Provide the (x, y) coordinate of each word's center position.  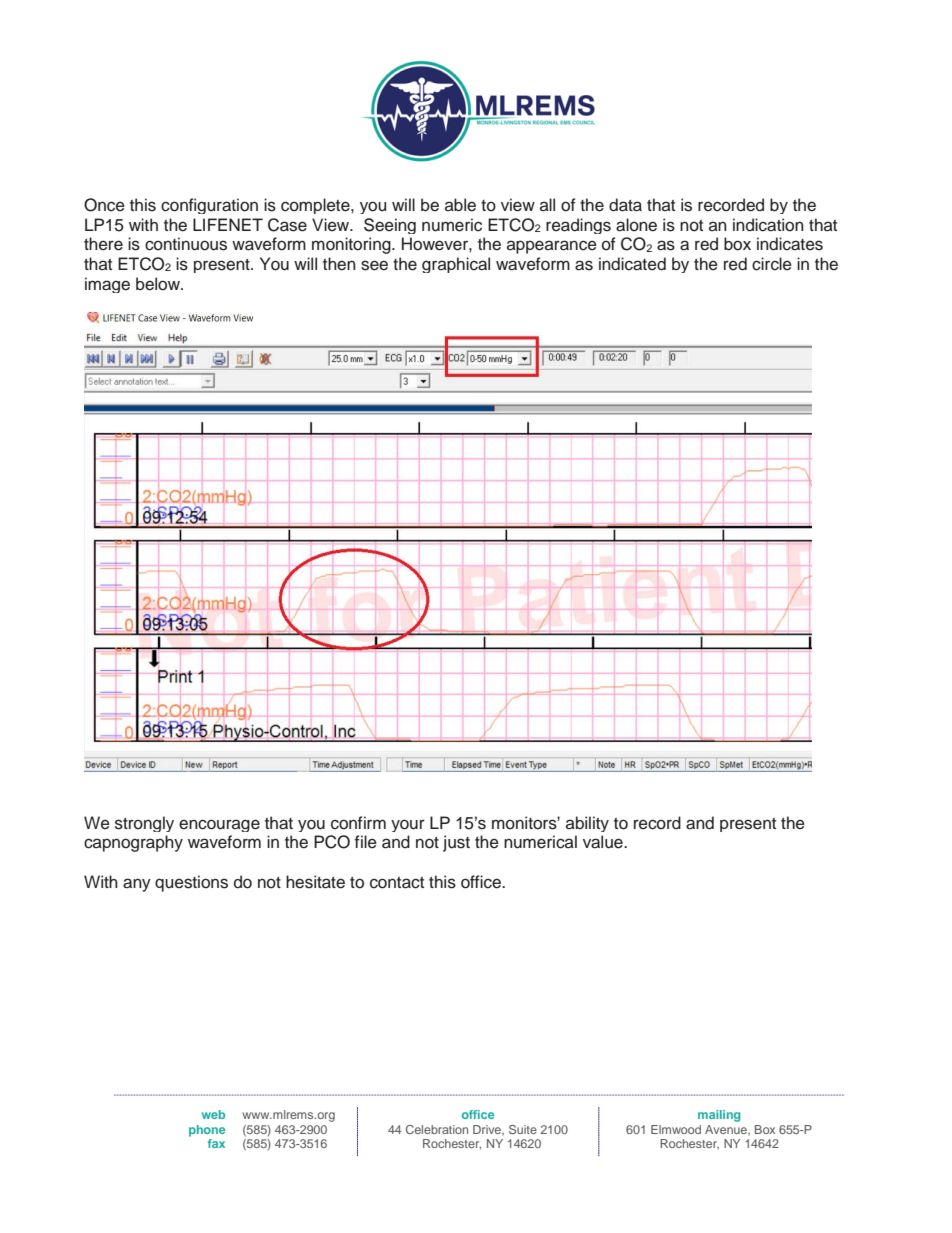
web (213, 1114)
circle (772, 264)
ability (587, 824)
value (604, 842)
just (456, 843)
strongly (144, 824)
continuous (186, 244)
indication (768, 225)
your (408, 825)
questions (191, 883)
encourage (219, 825)
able (460, 205)
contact (397, 883)
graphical (456, 265)
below (159, 284)
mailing (719, 1116)
